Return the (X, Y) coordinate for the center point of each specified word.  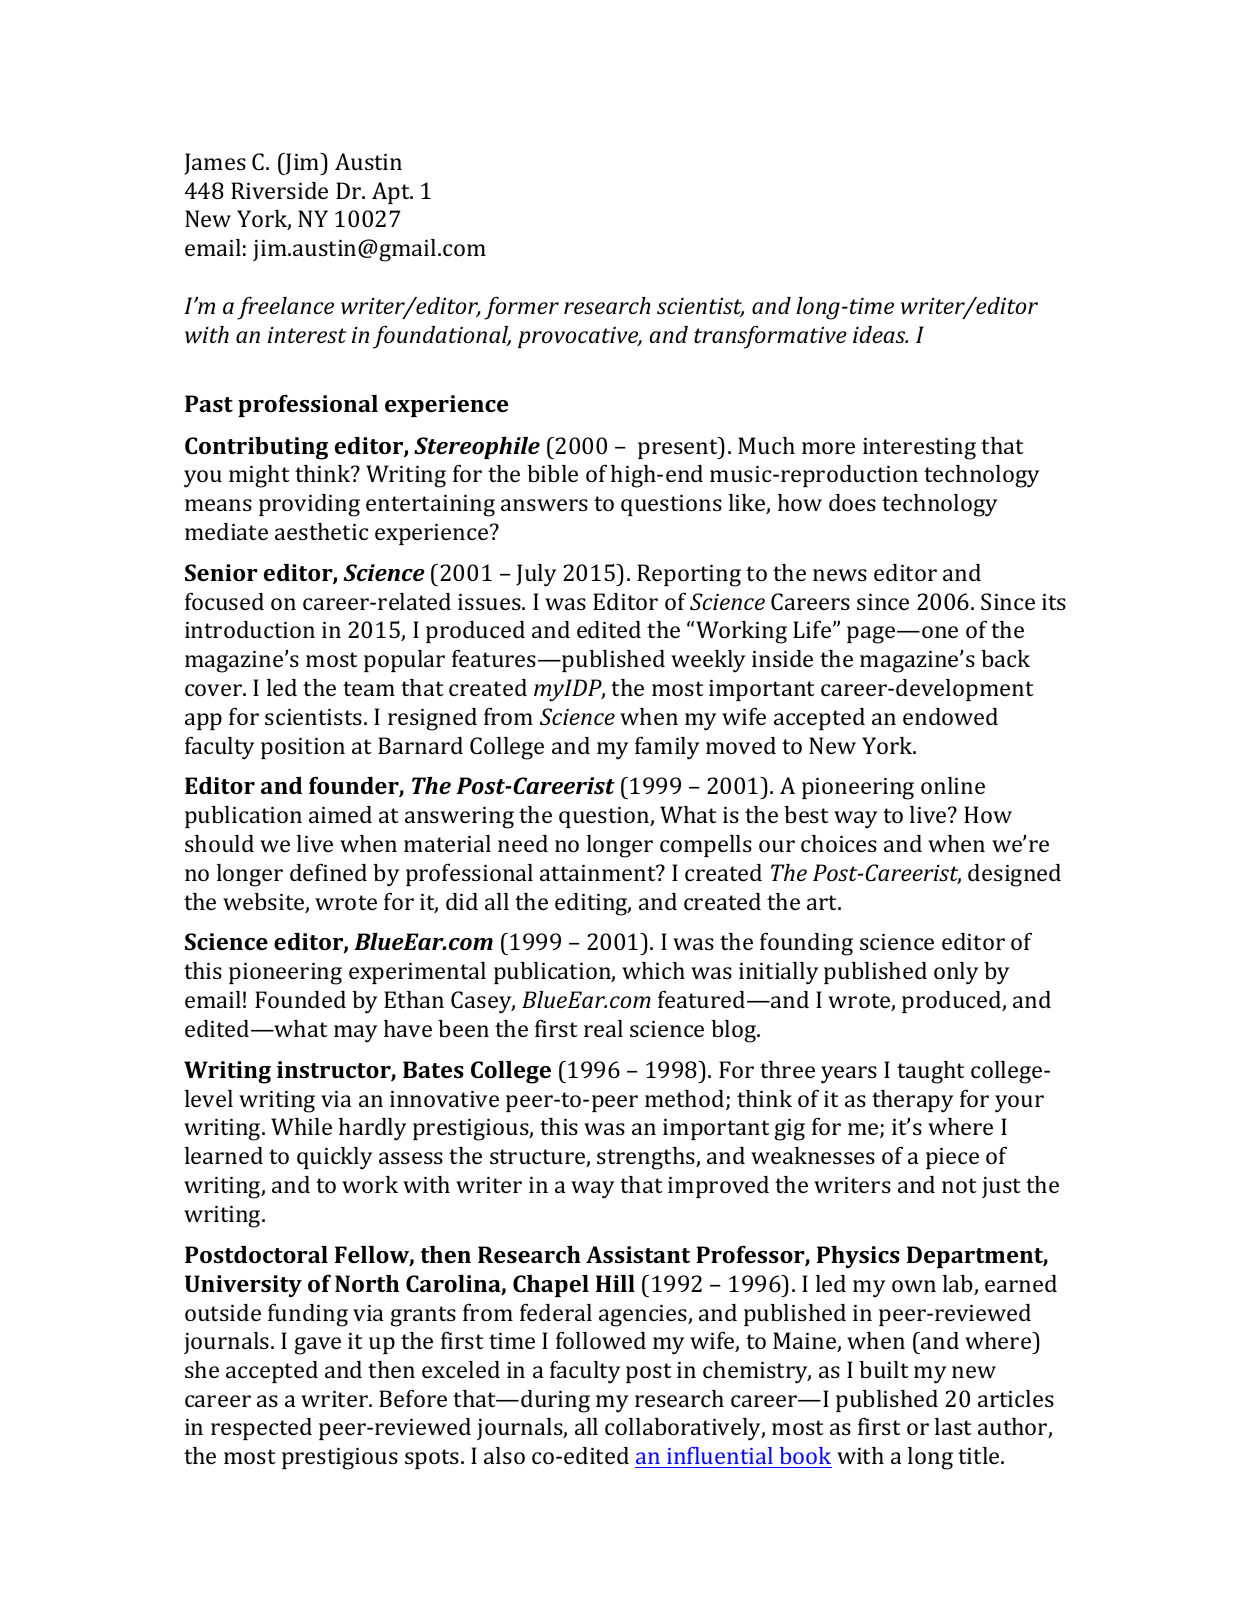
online (953, 785)
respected (261, 1429)
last (953, 1426)
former (521, 308)
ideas (880, 334)
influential (720, 1457)
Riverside (279, 190)
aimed (340, 814)
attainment (599, 873)
